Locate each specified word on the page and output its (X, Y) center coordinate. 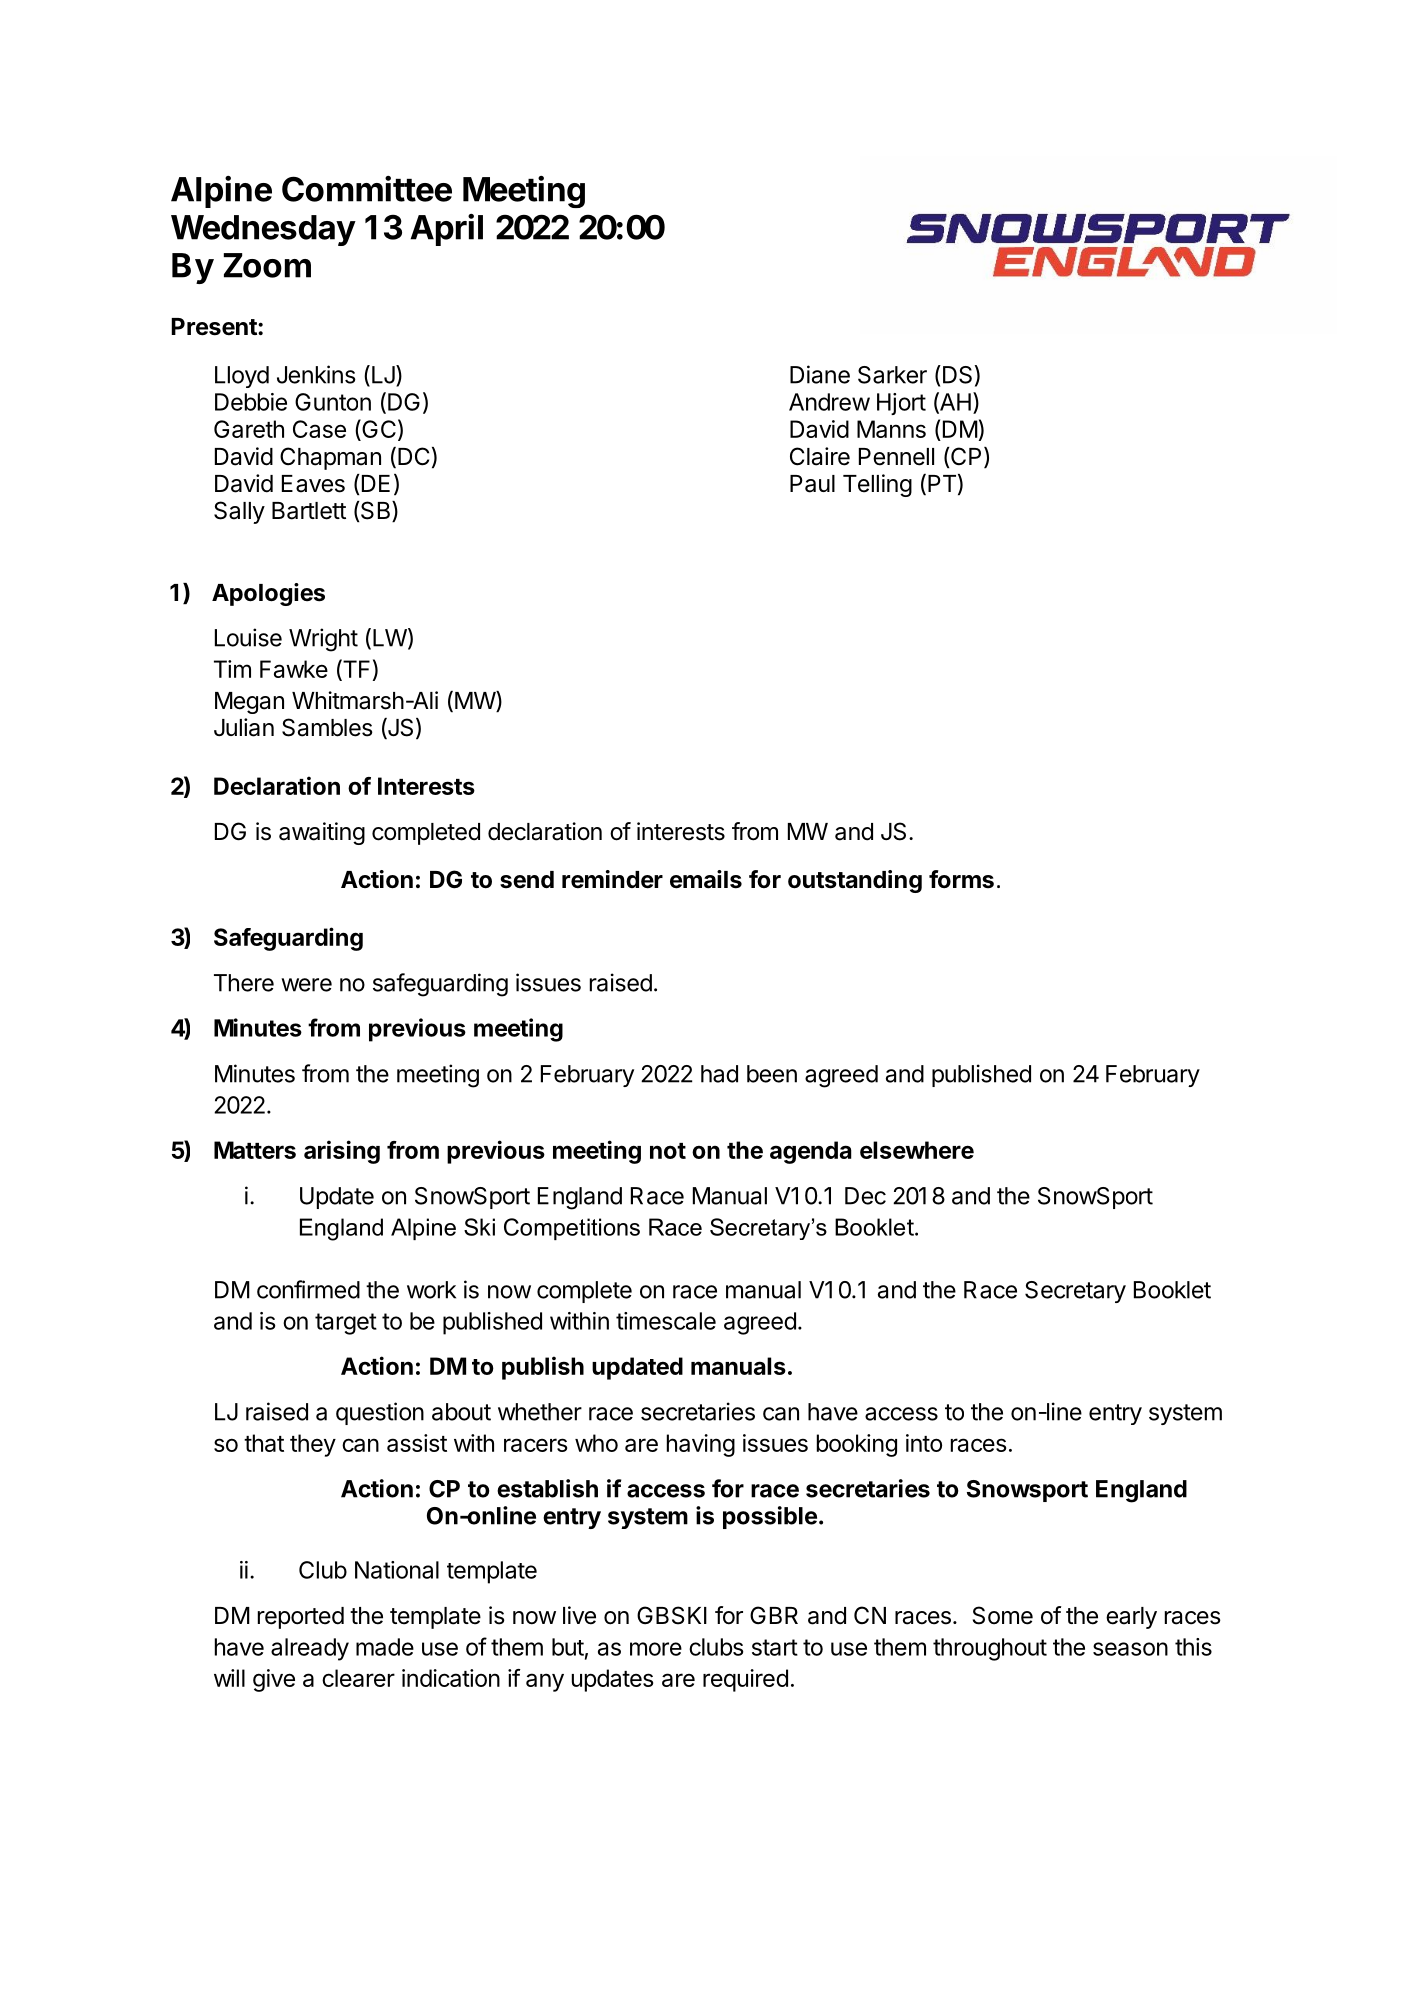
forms (961, 879)
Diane (820, 374)
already (310, 1649)
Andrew (829, 402)
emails (706, 879)
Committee (367, 189)
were (306, 985)
